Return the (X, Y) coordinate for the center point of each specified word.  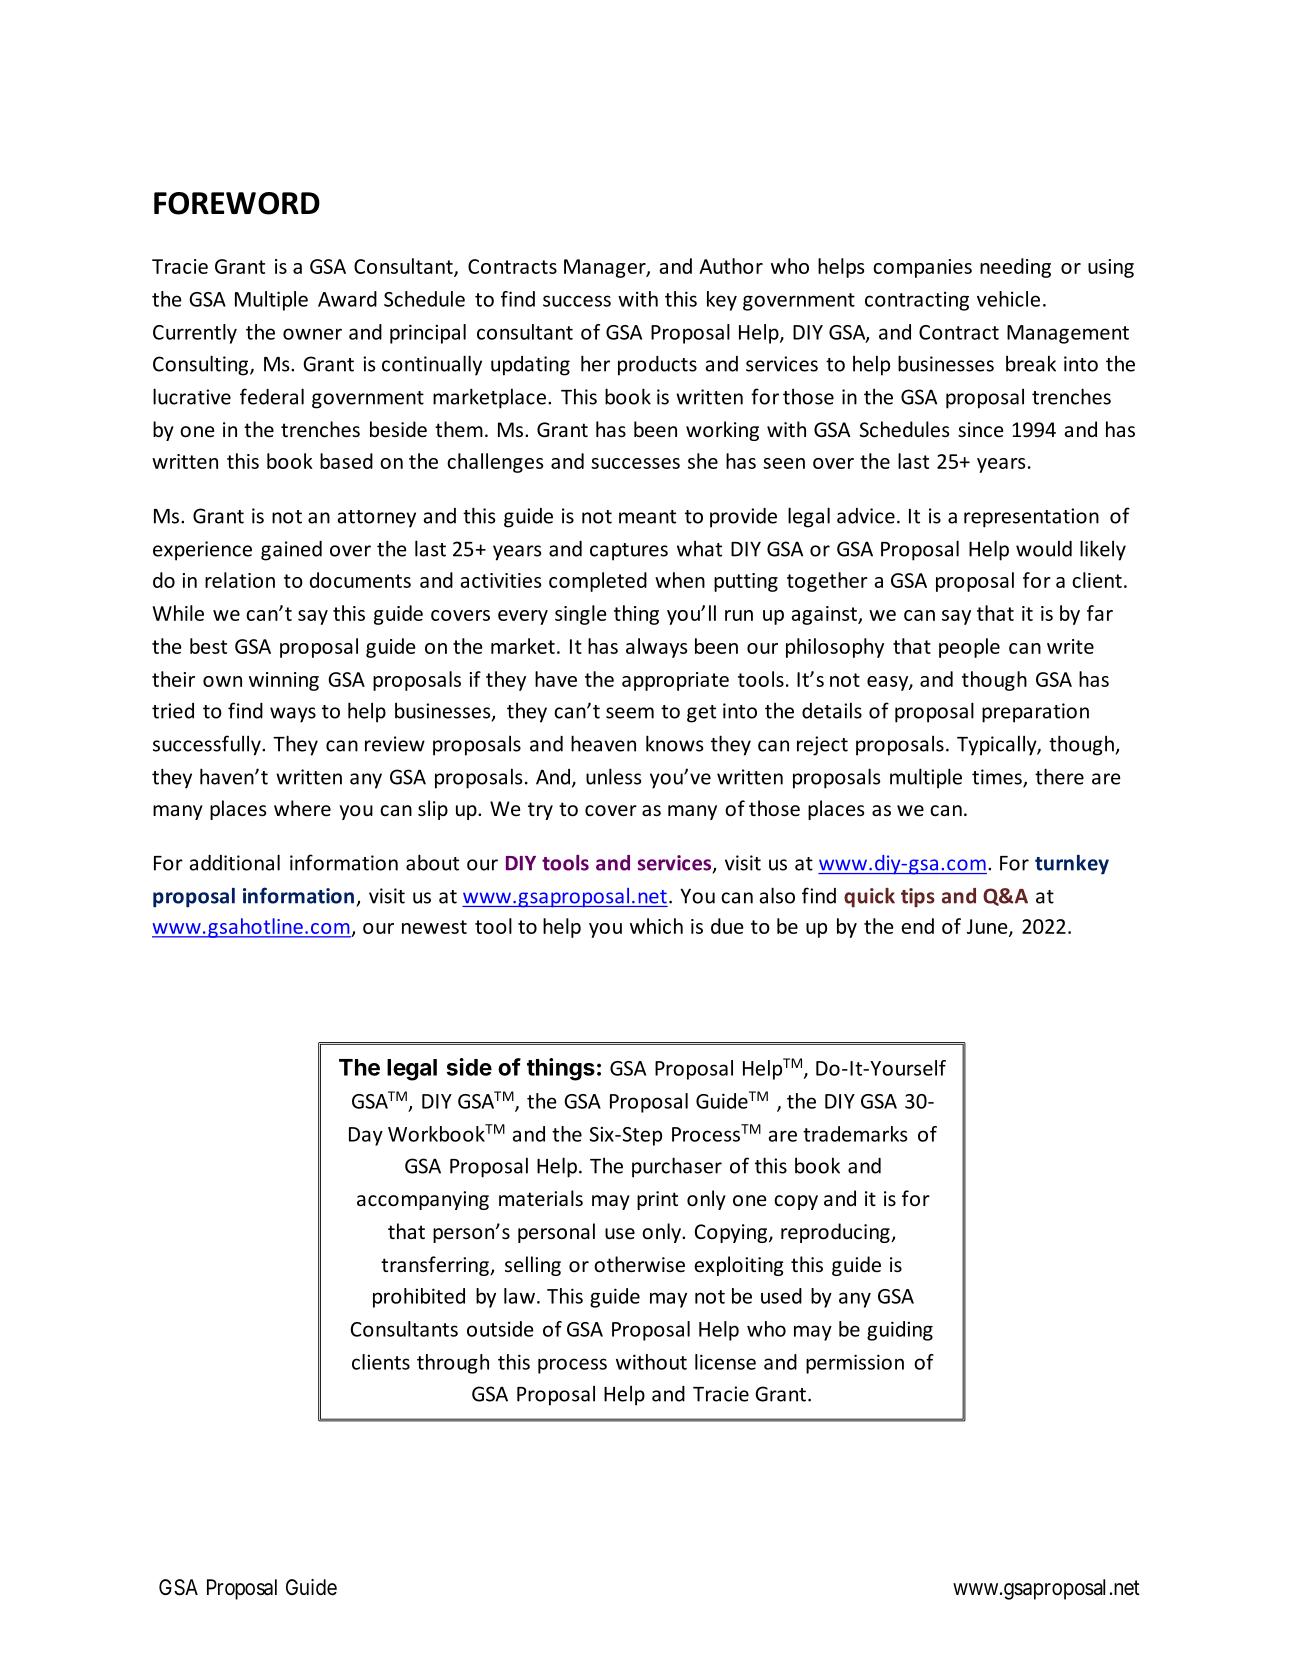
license (725, 1362)
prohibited (419, 1298)
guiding (900, 1331)
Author (731, 266)
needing (1015, 268)
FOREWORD (237, 203)
